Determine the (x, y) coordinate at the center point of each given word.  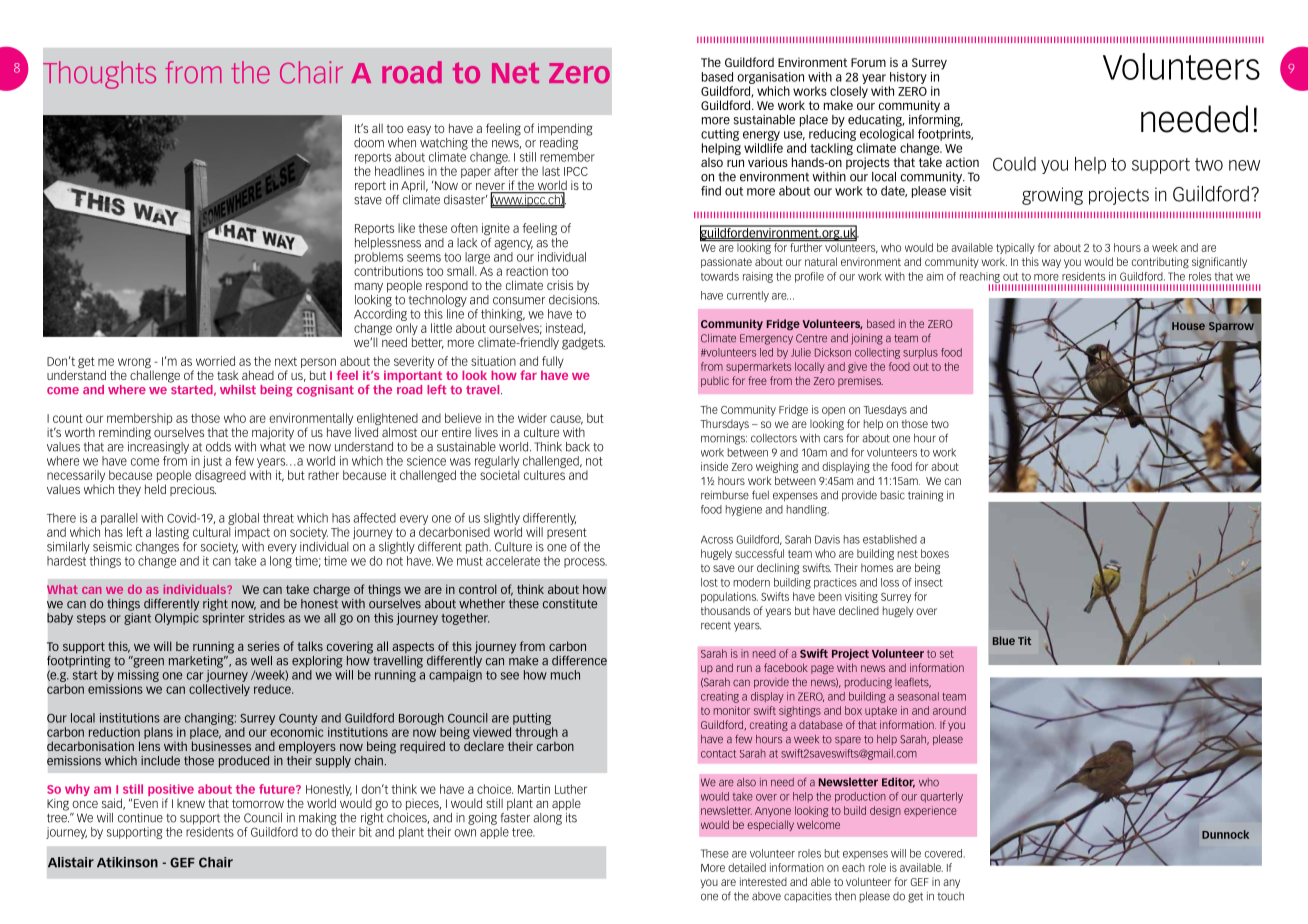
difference (579, 661)
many (369, 288)
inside (714, 466)
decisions (574, 298)
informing (936, 119)
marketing (197, 662)
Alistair (71, 862)
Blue (1004, 640)
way (1051, 263)
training (925, 496)
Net (515, 73)
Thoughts (99, 75)
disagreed (220, 477)
